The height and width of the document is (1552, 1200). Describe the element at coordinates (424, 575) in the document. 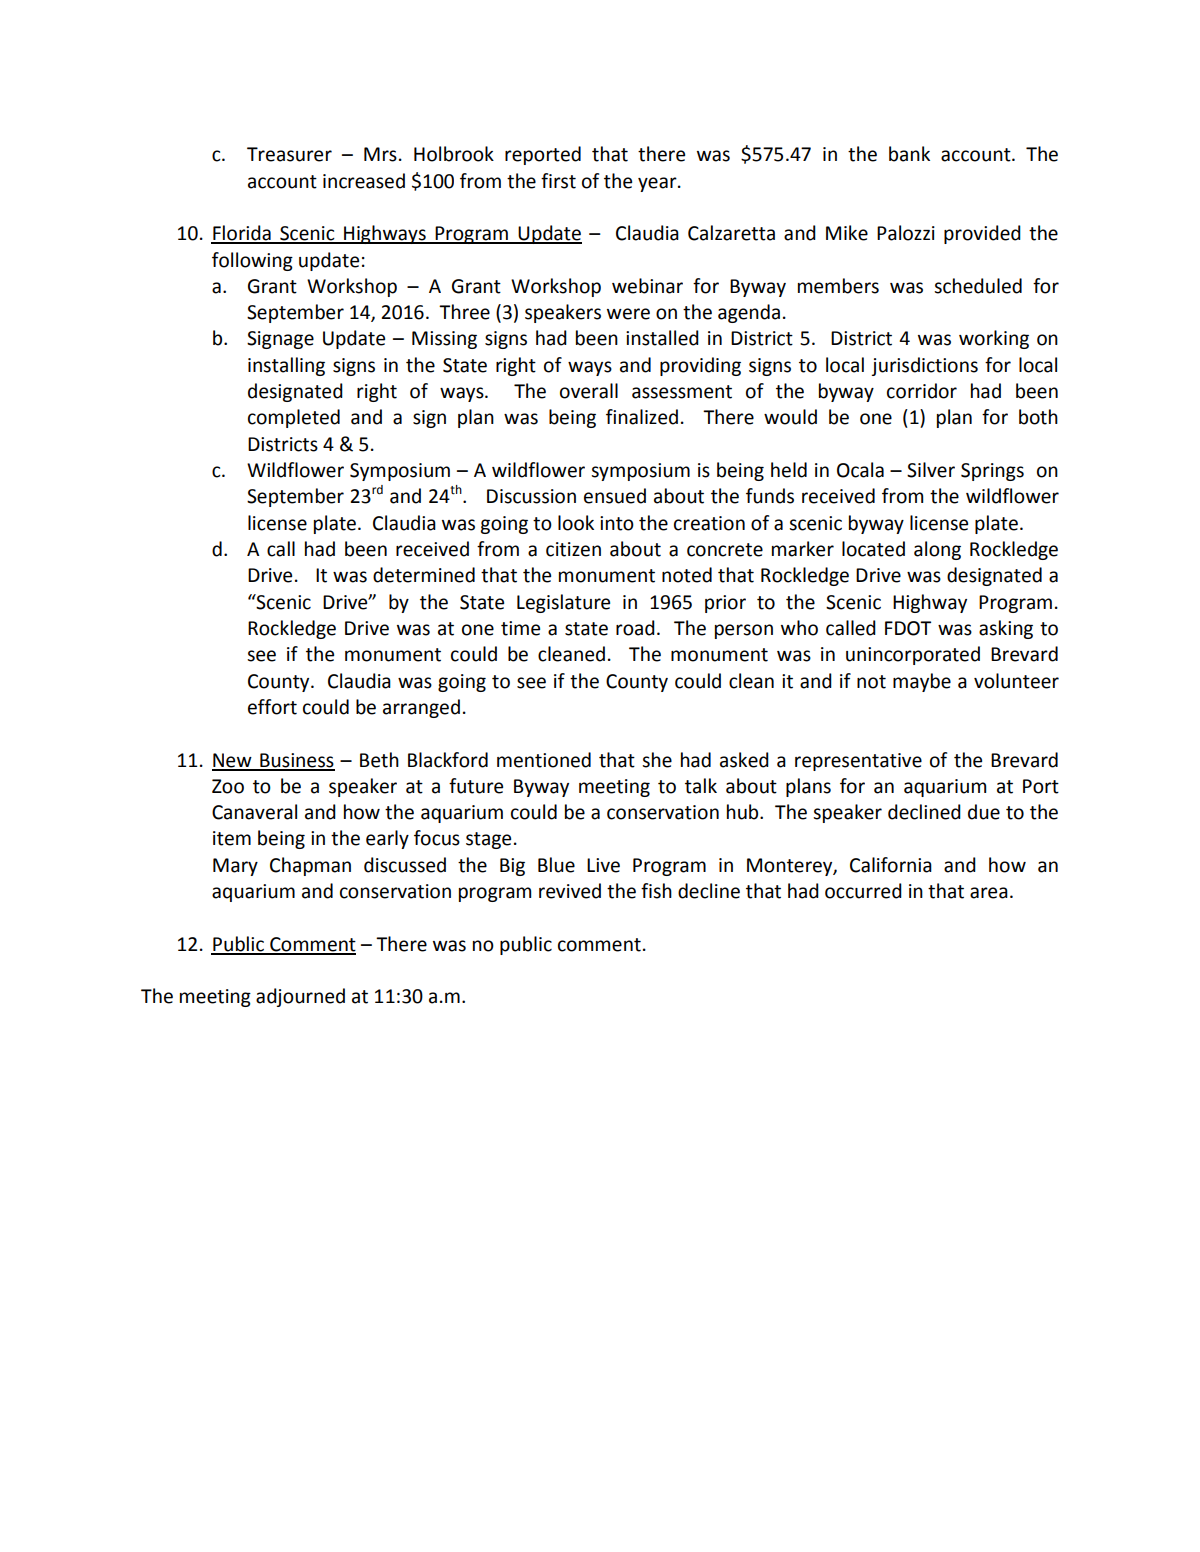

I see `determined` at that location.
